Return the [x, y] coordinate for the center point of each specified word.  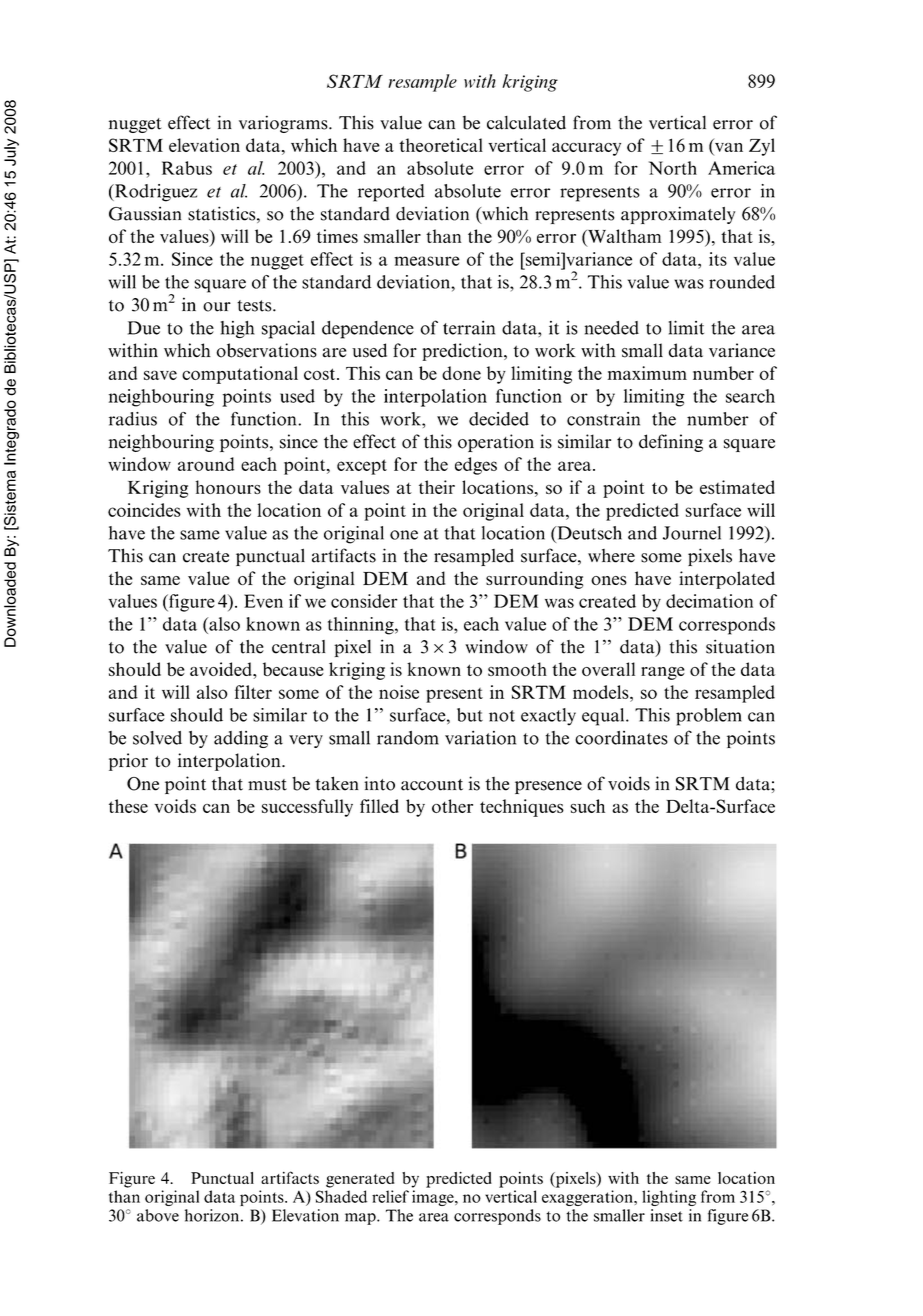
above [158, 1215]
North [673, 168]
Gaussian [145, 213]
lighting [669, 1198]
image [434, 1198]
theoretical [441, 145]
